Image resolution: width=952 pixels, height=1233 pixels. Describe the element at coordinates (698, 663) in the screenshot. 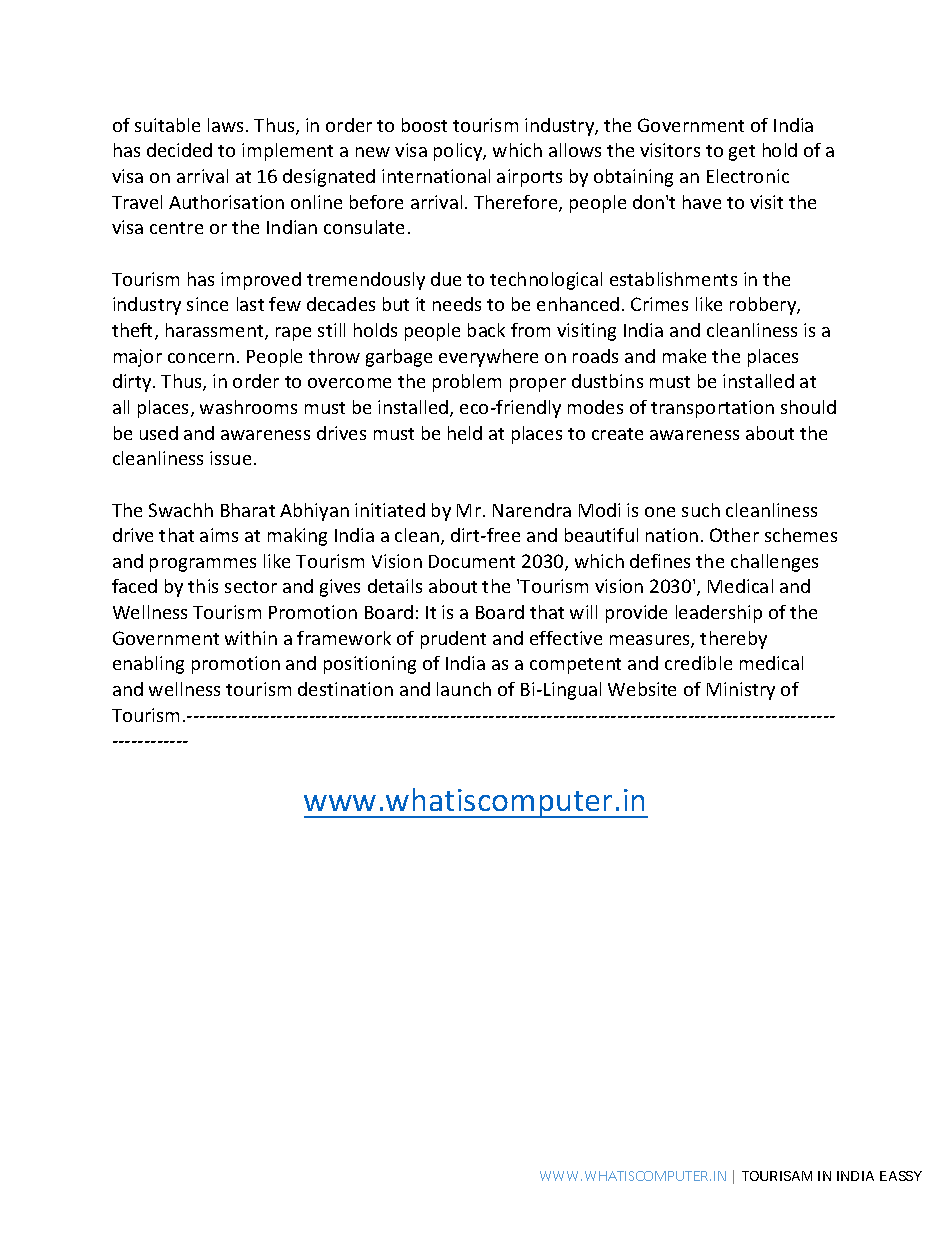

I see `credible` at that location.
